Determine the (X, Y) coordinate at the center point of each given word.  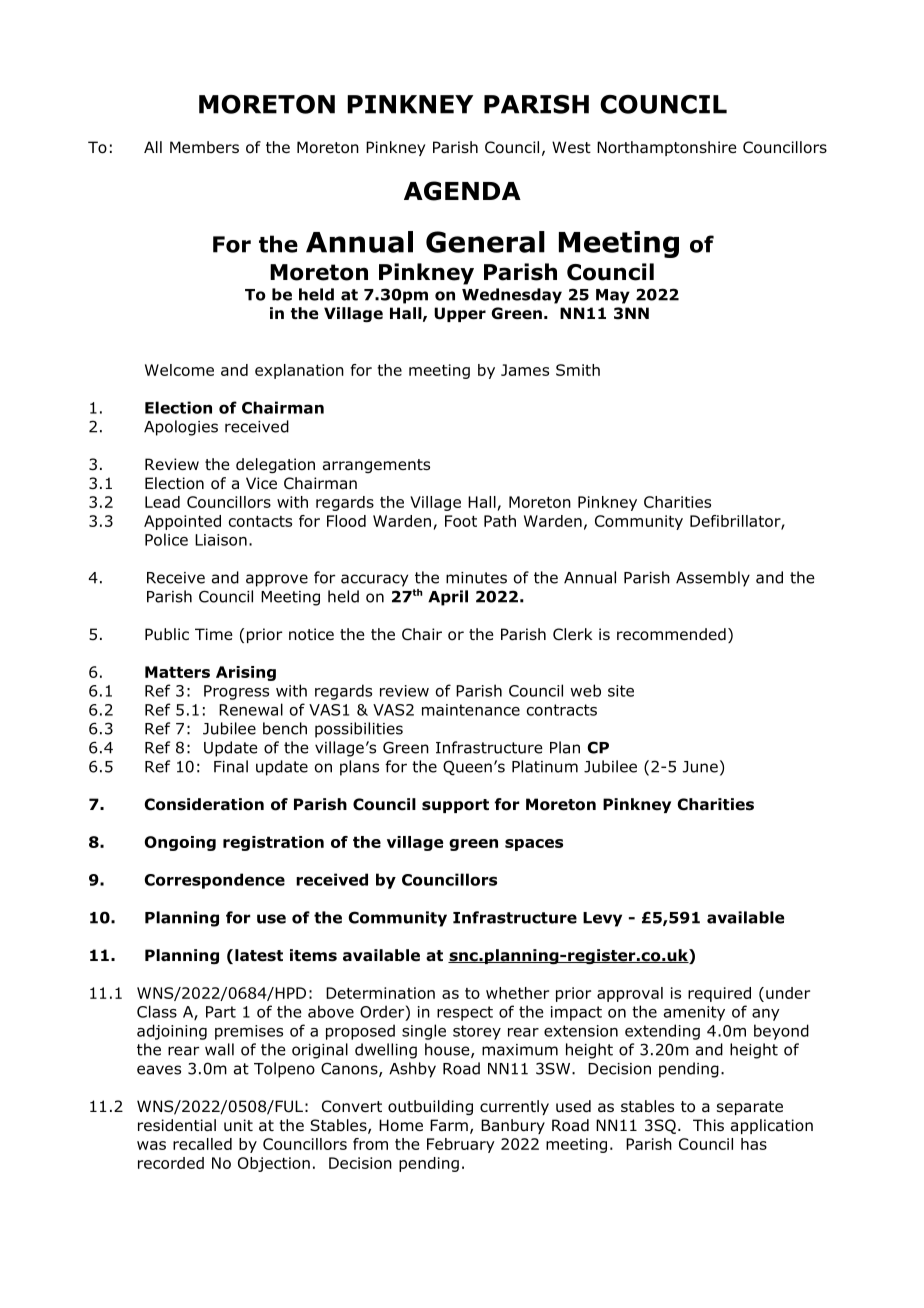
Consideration (204, 804)
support (455, 806)
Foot (461, 521)
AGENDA (462, 191)
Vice (261, 483)
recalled (202, 1144)
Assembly (713, 579)
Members (204, 147)
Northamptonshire (667, 148)
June (700, 767)
